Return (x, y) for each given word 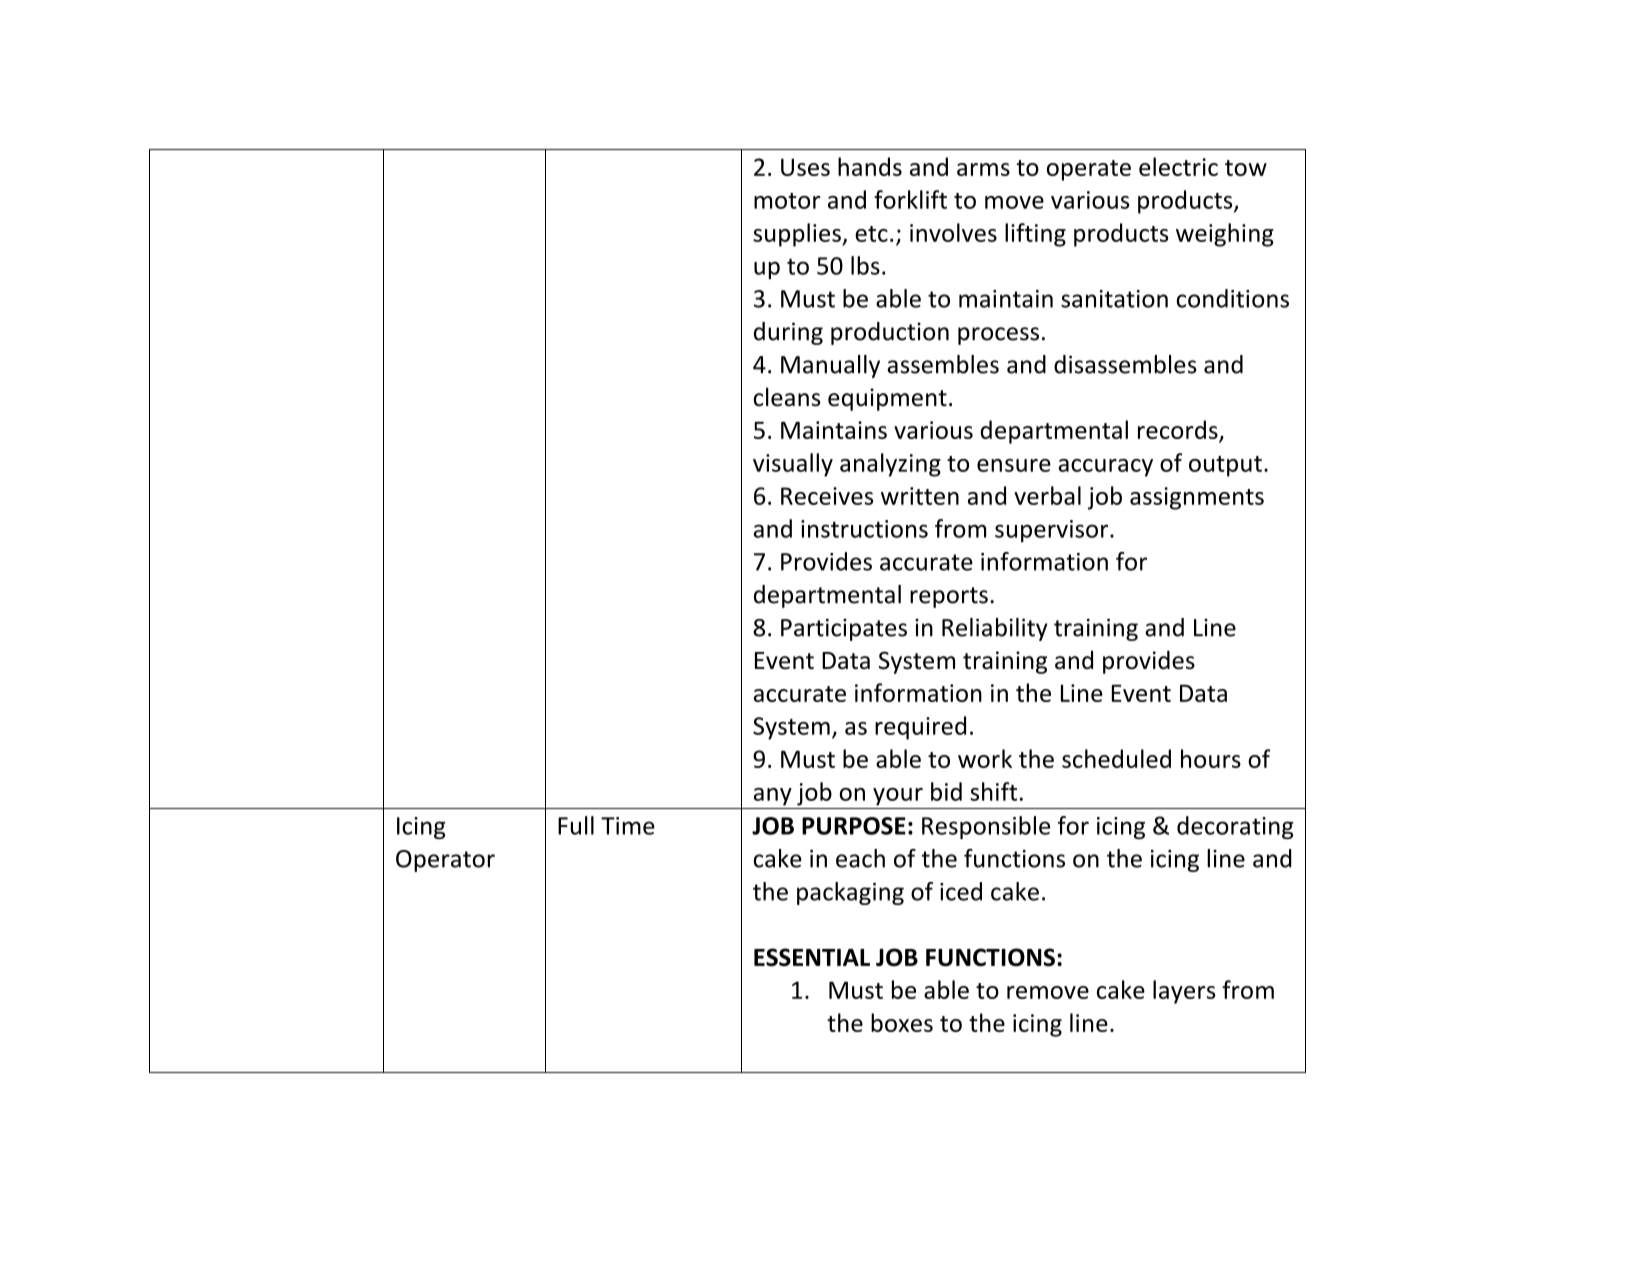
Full (576, 825)
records (1178, 429)
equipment (887, 399)
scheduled (1116, 758)
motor (787, 201)
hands (870, 166)
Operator (445, 861)
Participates (844, 629)
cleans (786, 397)
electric (1178, 166)
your (898, 797)
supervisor (1053, 531)
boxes (902, 1022)
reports (949, 597)
